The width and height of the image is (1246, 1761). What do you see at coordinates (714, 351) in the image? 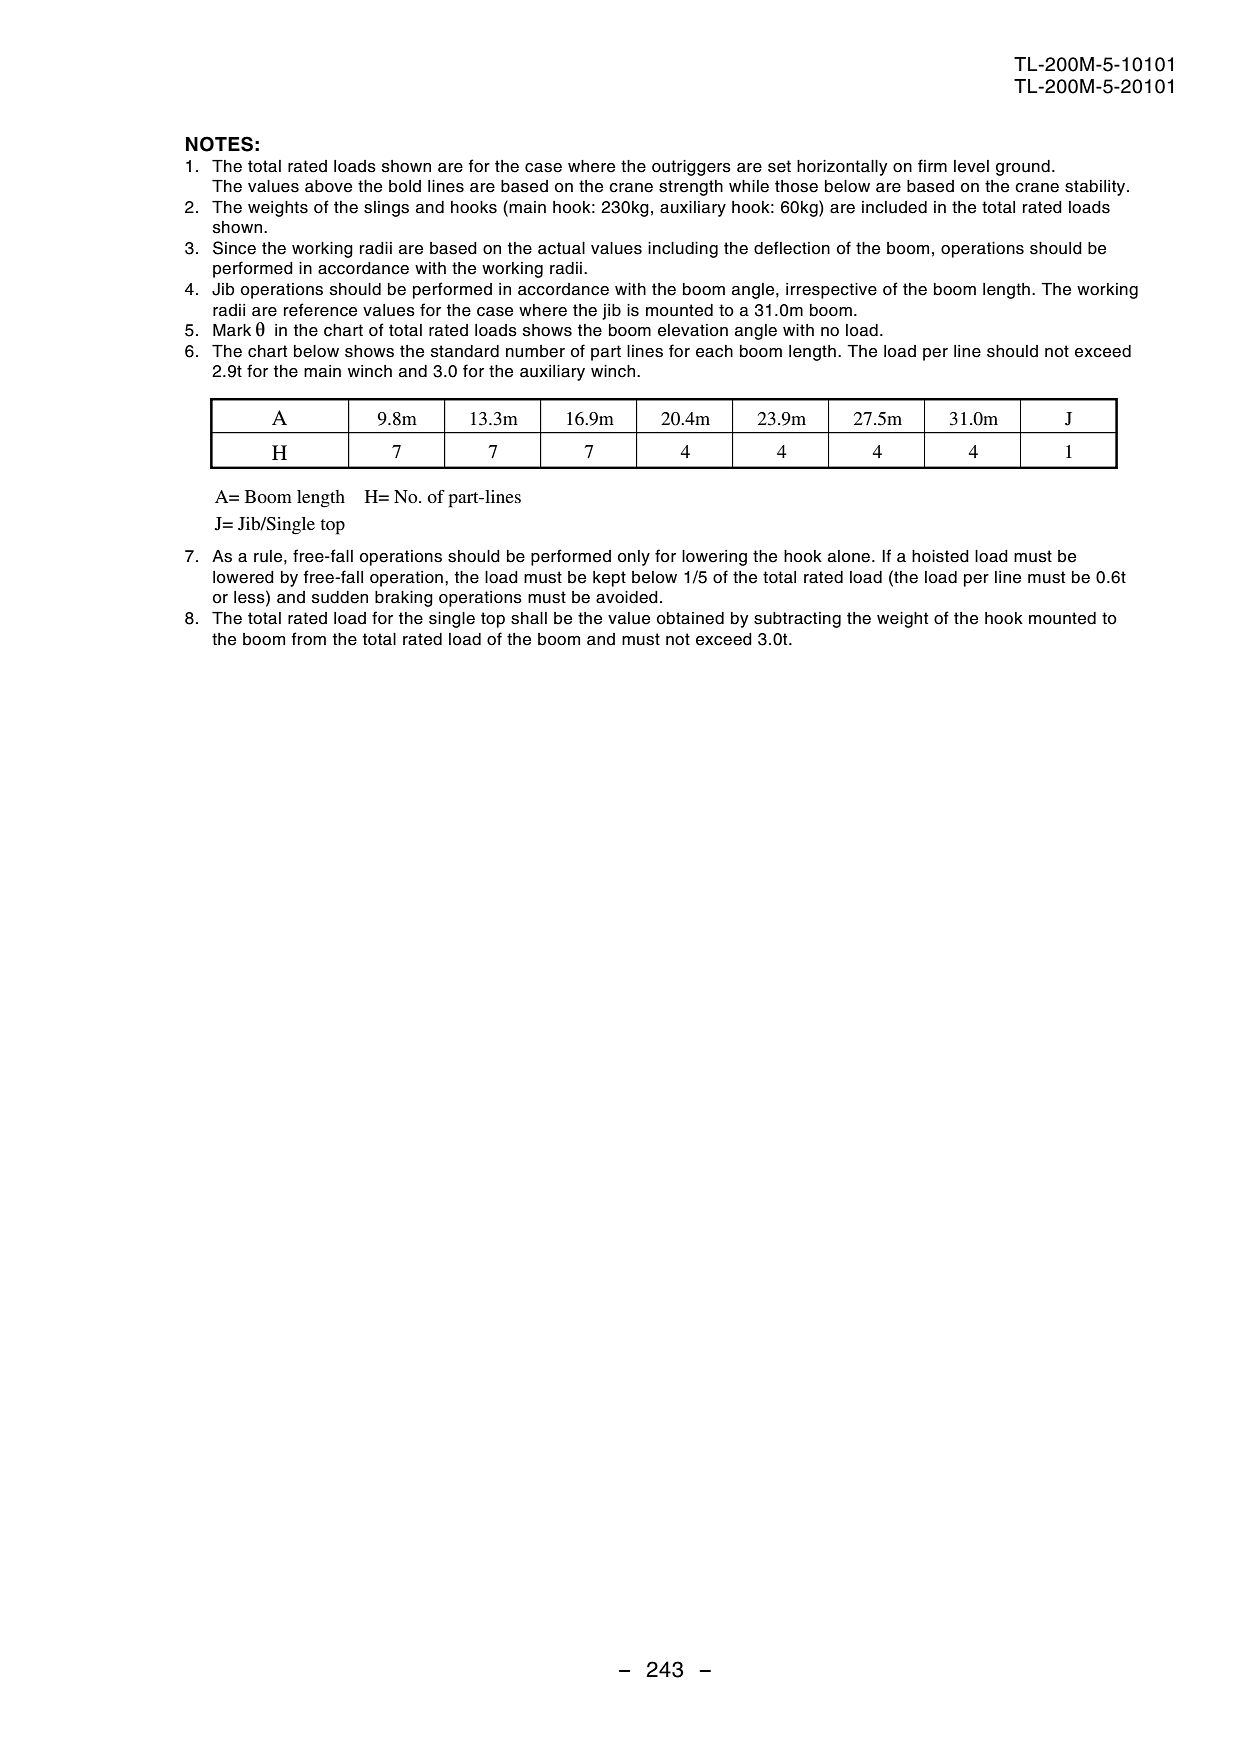
I see `each` at bounding box center [714, 351].
